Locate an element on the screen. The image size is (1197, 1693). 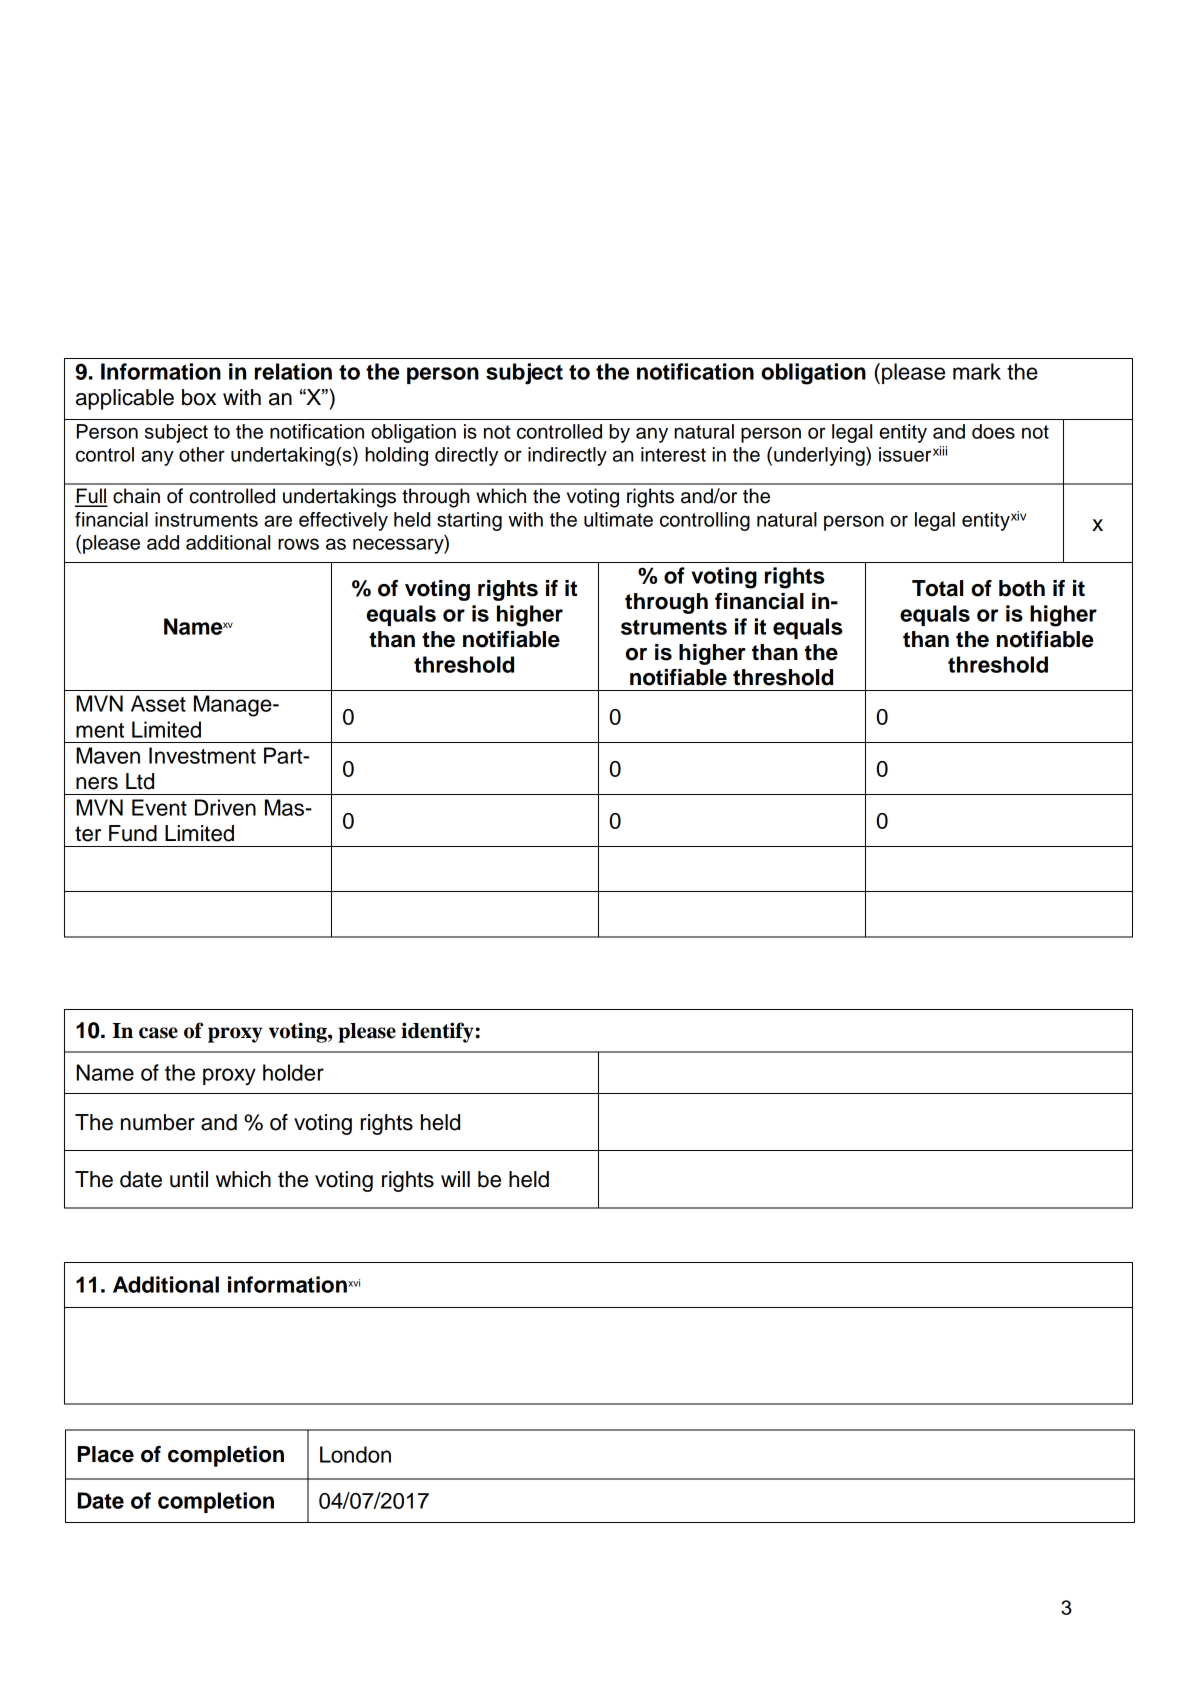
will is located at coordinates (455, 1179).
